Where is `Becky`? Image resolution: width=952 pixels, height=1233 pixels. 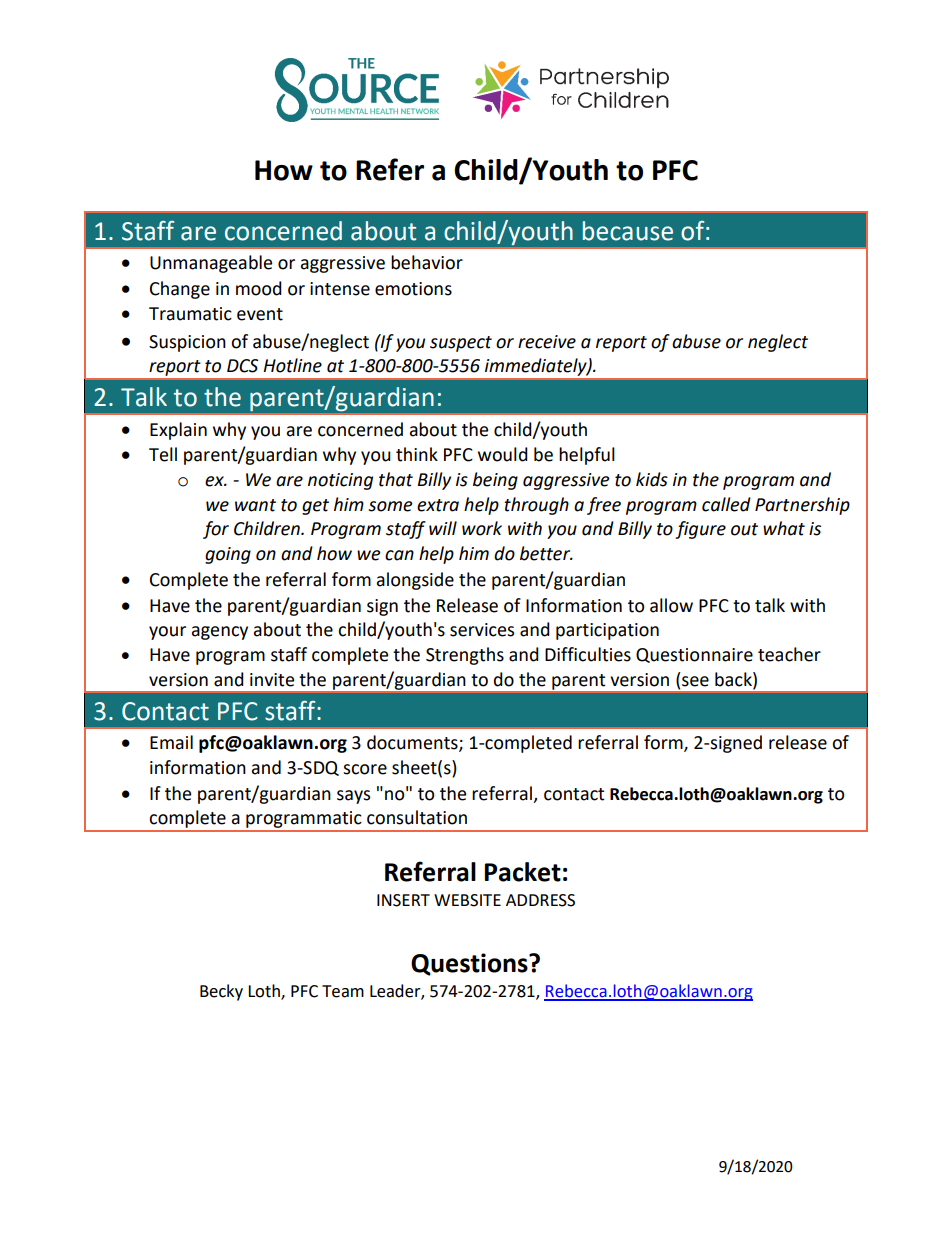
Becky is located at coordinates (221, 992).
